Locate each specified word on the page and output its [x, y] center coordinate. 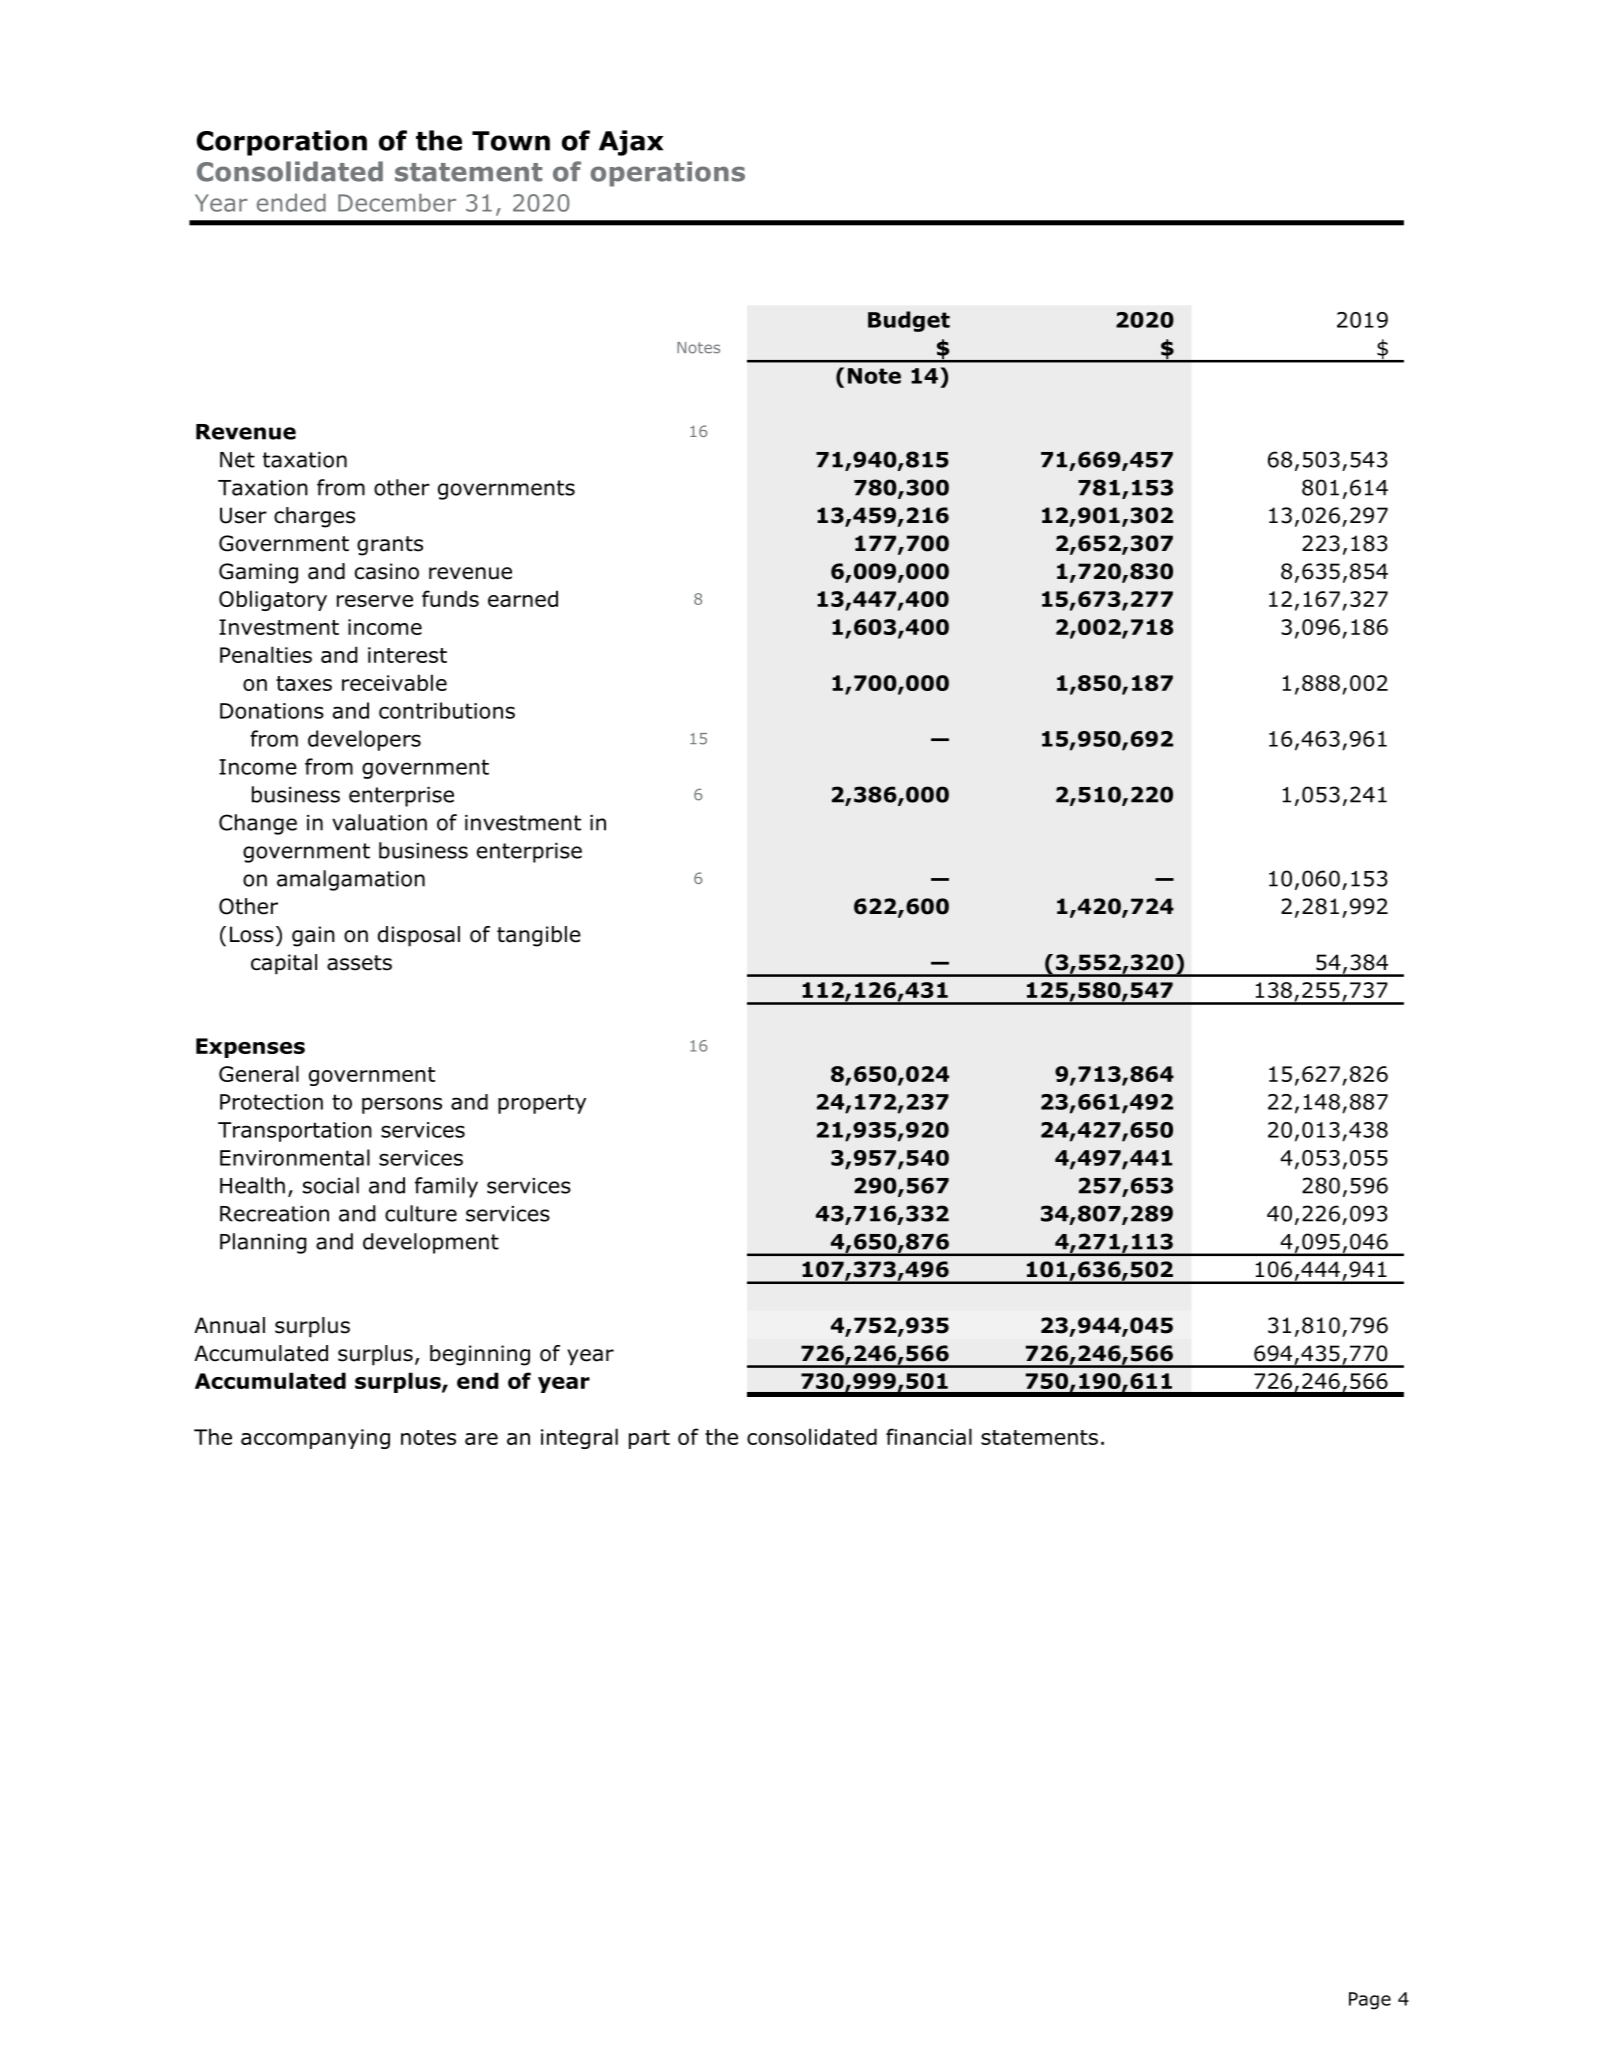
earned [523, 598]
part [649, 1439]
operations [668, 174]
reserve [375, 601]
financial [929, 1436]
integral [579, 1438]
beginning [480, 1355]
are [481, 1439]
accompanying [315, 1439]
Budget [909, 321]
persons [402, 1105]
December [397, 202]
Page [1370, 2001]
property [542, 1104]
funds [450, 598]
